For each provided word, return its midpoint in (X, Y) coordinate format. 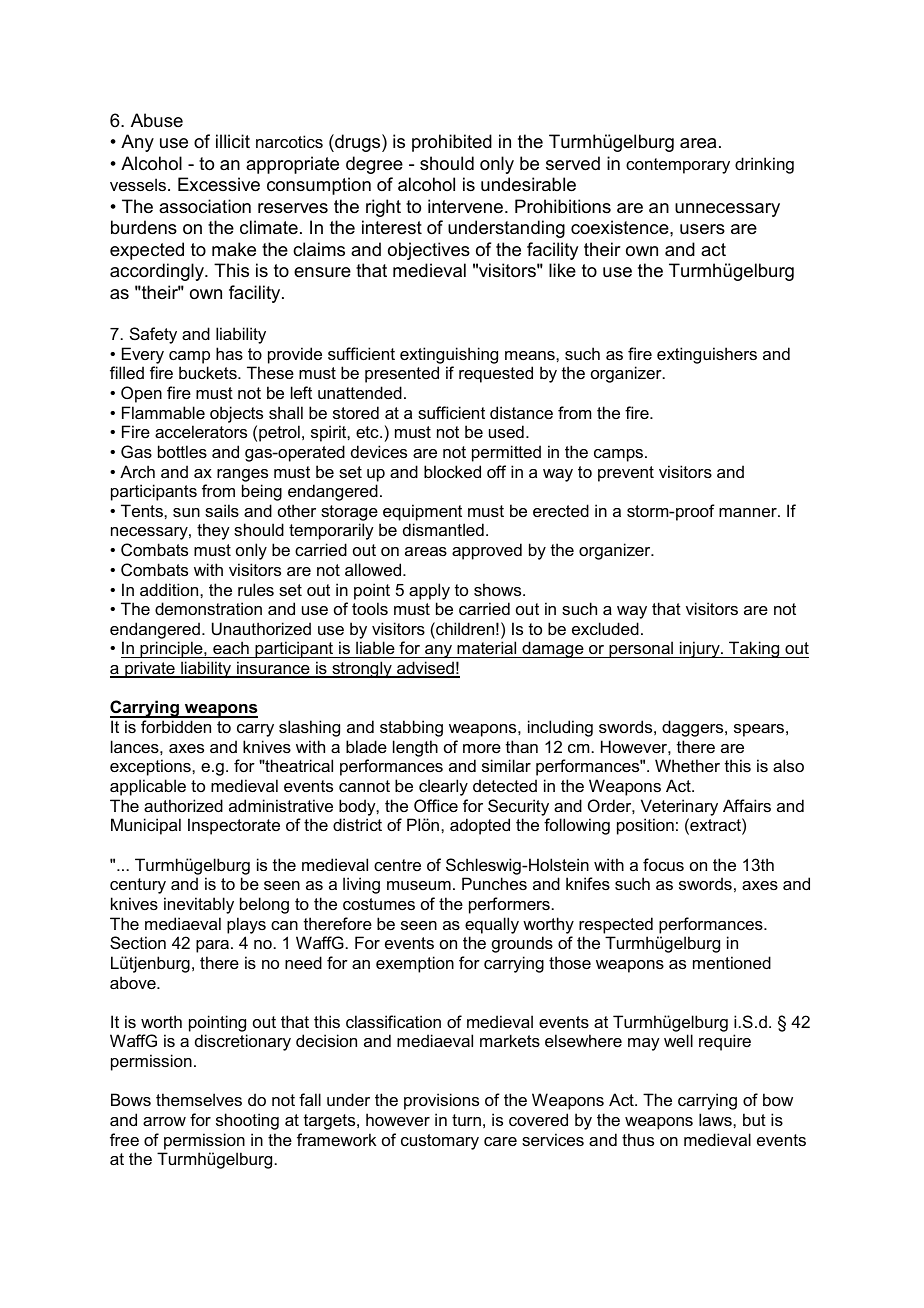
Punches (494, 883)
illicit (233, 141)
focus (663, 864)
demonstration (208, 608)
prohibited (452, 143)
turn (466, 1120)
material (487, 649)
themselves (199, 1099)
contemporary (678, 166)
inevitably (199, 905)
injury (699, 649)
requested (496, 374)
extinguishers (707, 355)
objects (236, 414)
